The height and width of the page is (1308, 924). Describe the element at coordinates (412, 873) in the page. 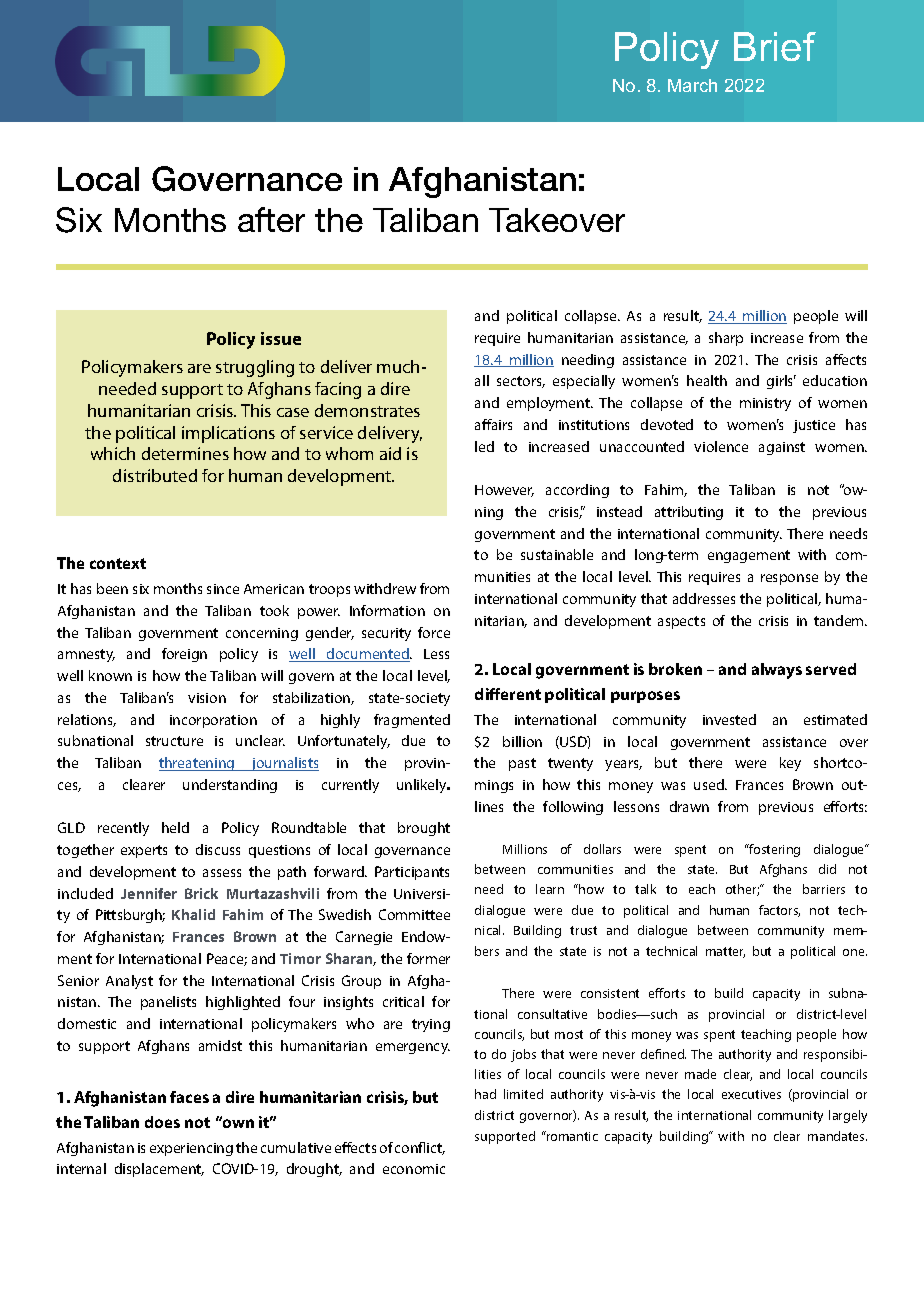

I see `Participants` at that location.
